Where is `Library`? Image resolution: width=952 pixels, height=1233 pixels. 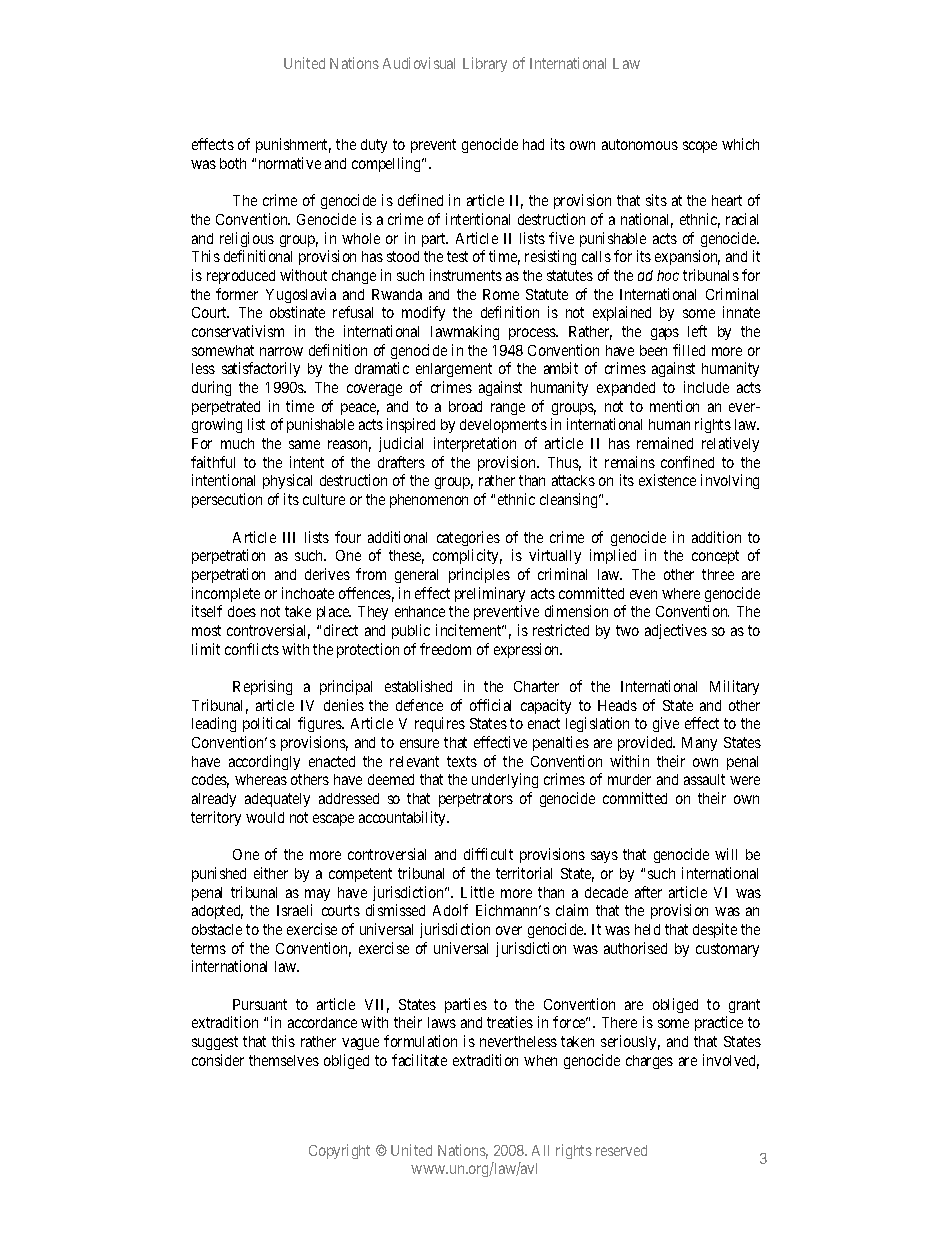
Library is located at coordinates (485, 64).
